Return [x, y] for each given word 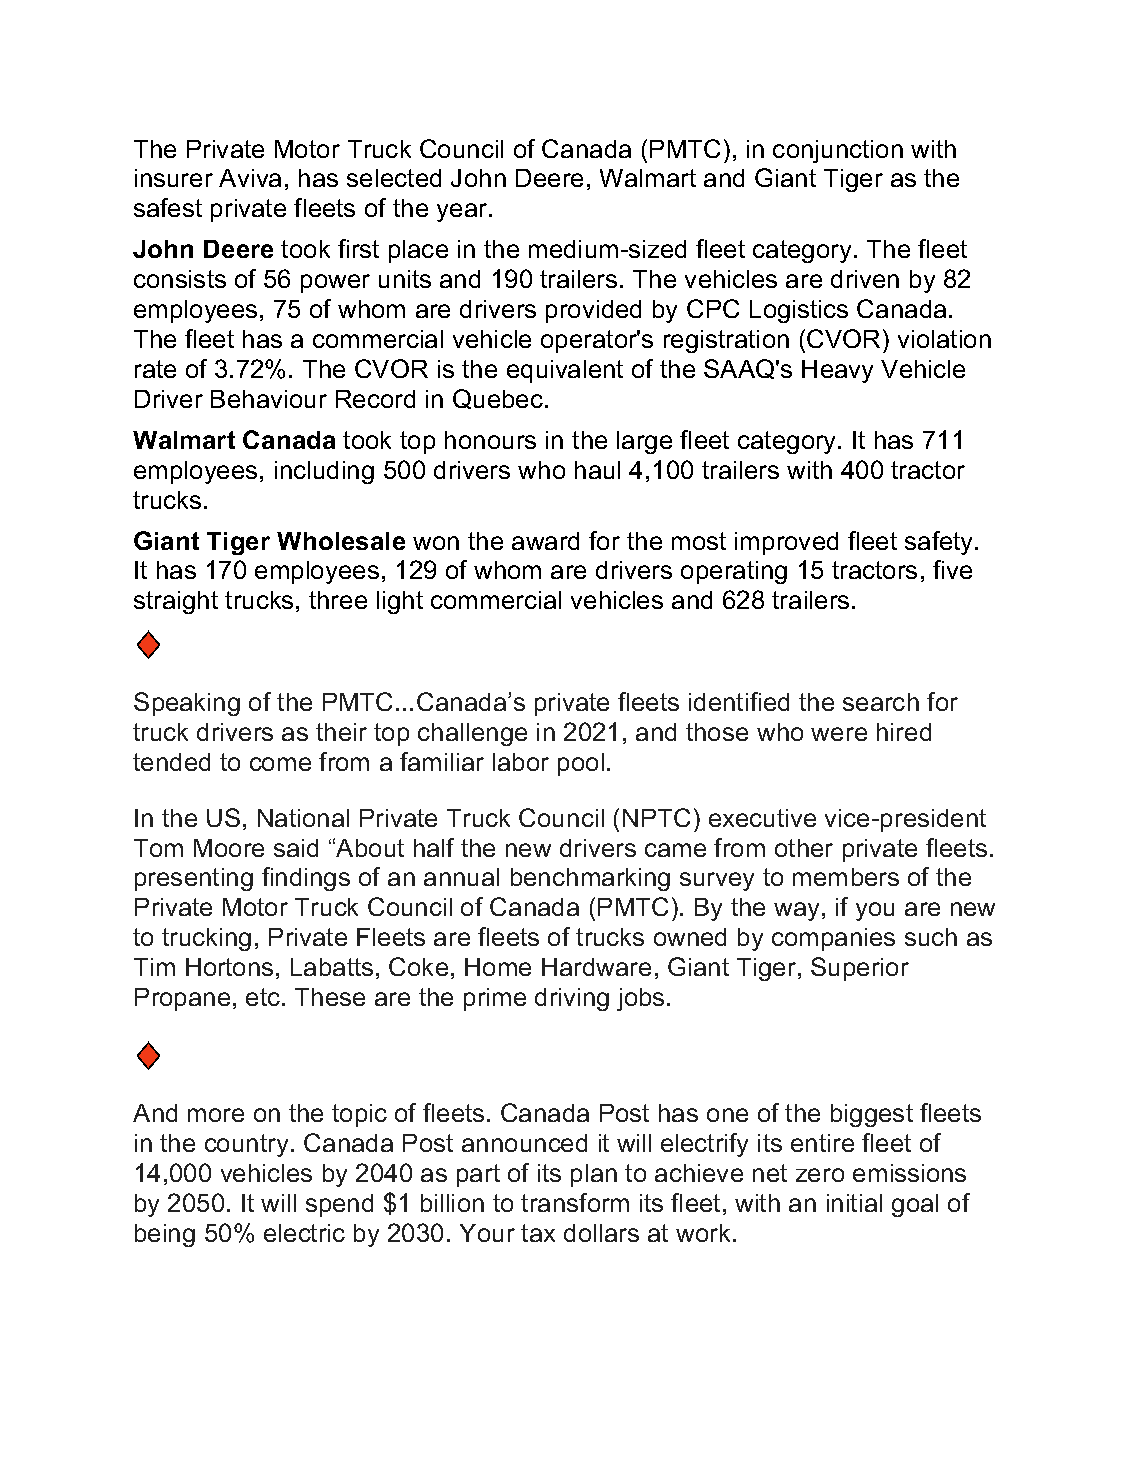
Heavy [837, 371]
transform [575, 1202]
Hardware [596, 967]
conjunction [838, 151]
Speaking [187, 704]
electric [304, 1233]
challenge [472, 734]
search [881, 702]
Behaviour [269, 399]
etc [264, 997]
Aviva [250, 178]
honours [490, 440]
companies [833, 939]
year [463, 212]
